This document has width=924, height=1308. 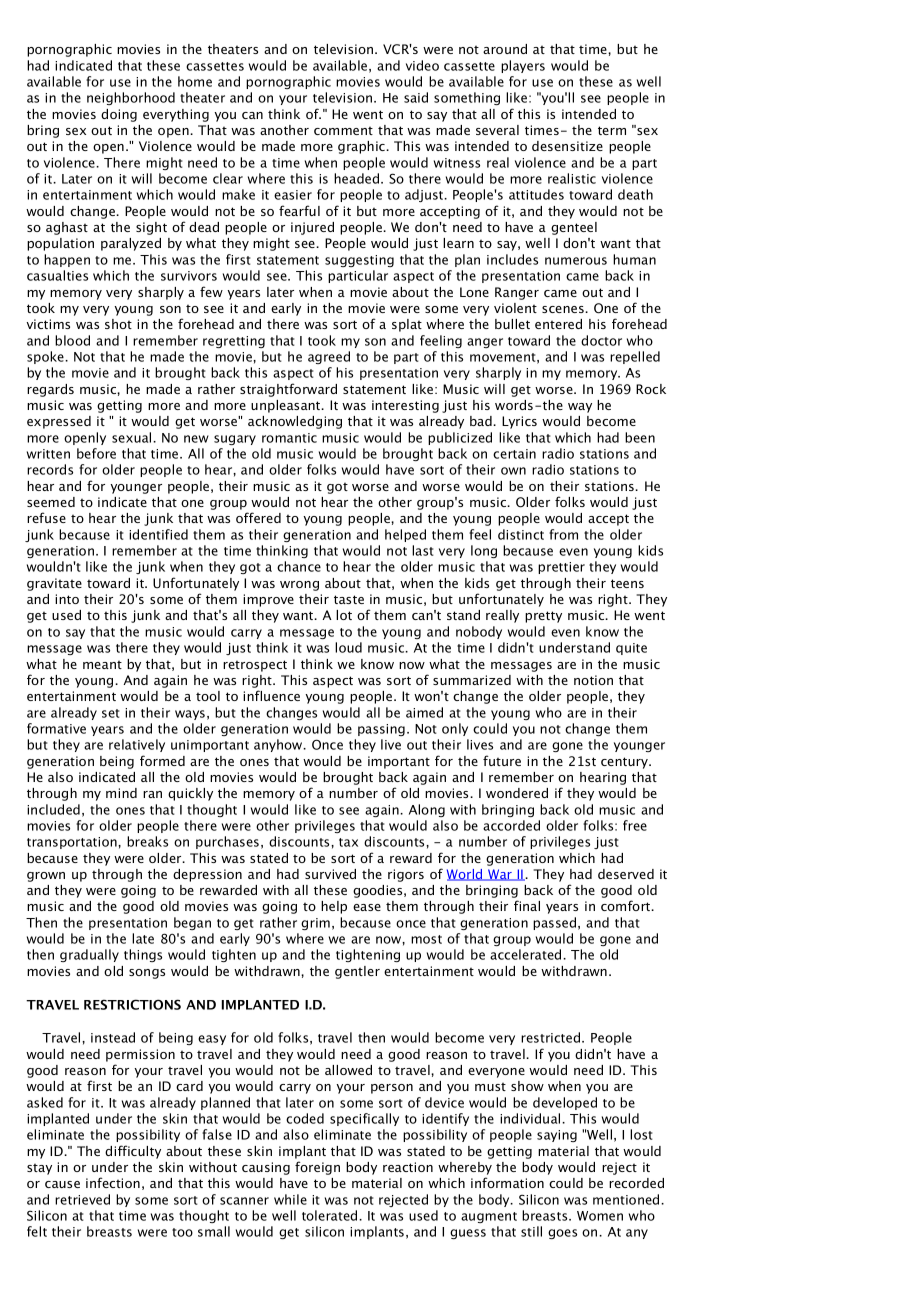 I want to click on tolerated, so click(x=331, y=1215).
